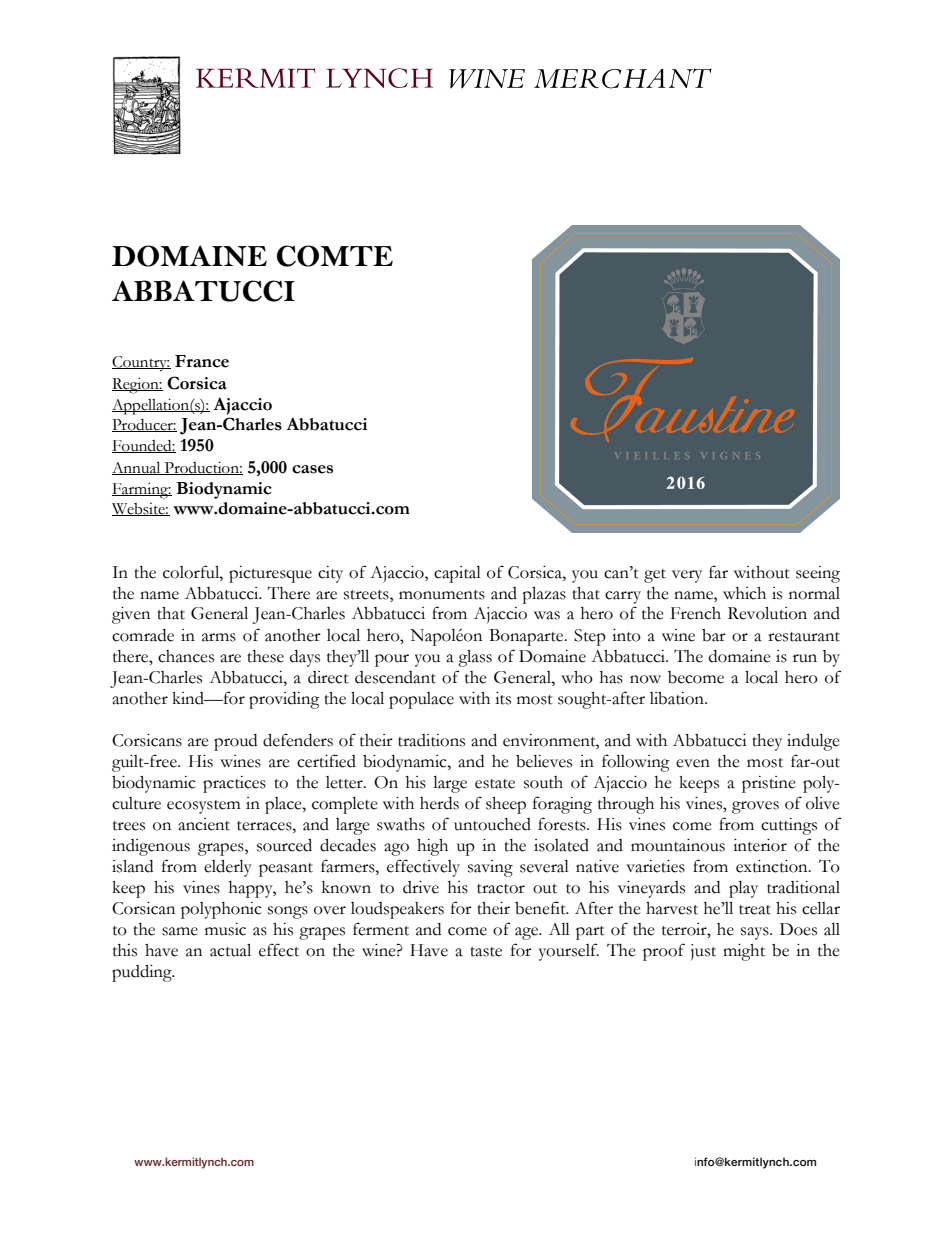  I want to click on libation, so click(678, 698).
